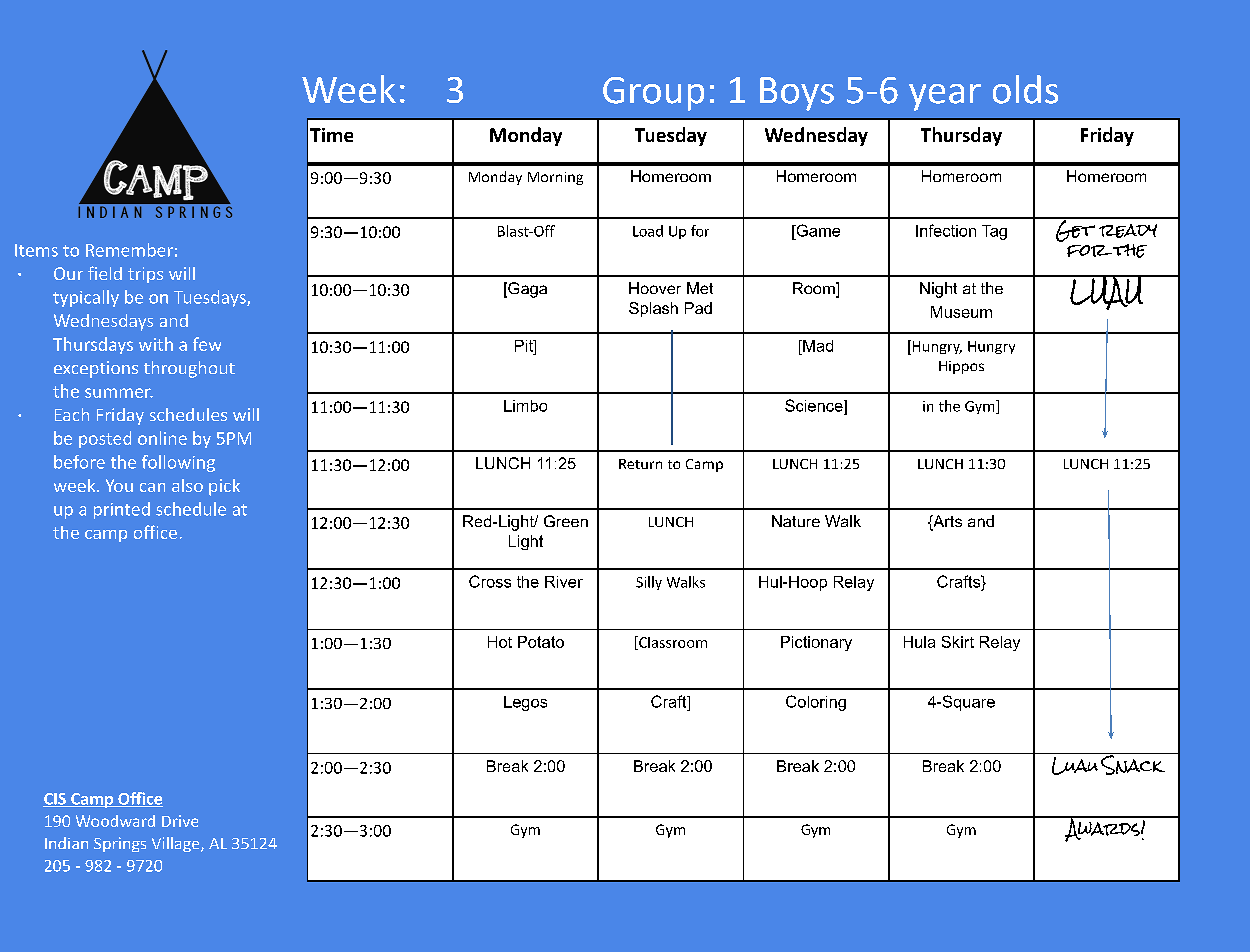 Image resolution: width=1250 pixels, height=952 pixels. Describe the element at coordinates (640, 464) in the image. I see `Return` at that location.
